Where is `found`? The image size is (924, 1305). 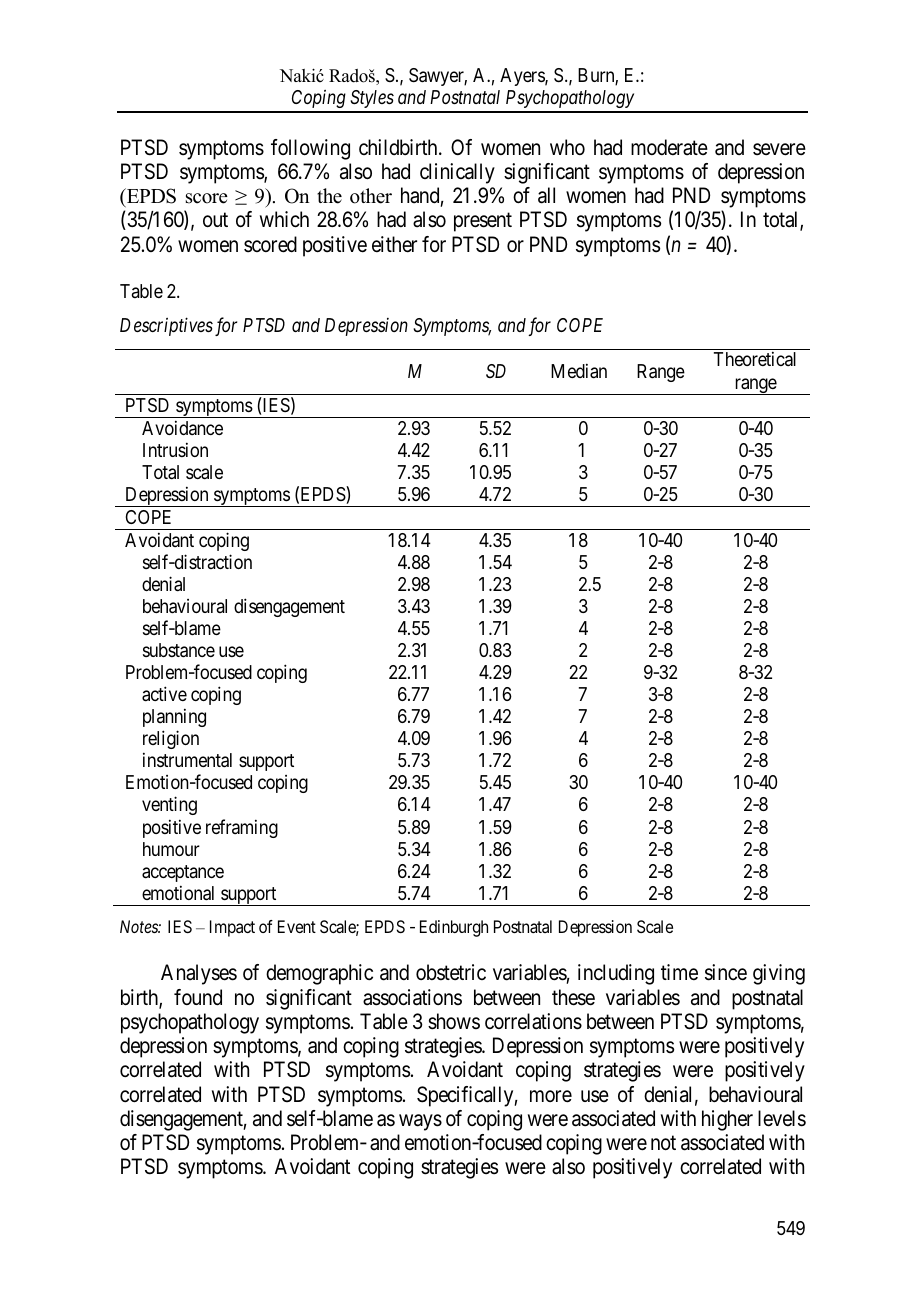
found is located at coordinates (198, 997).
